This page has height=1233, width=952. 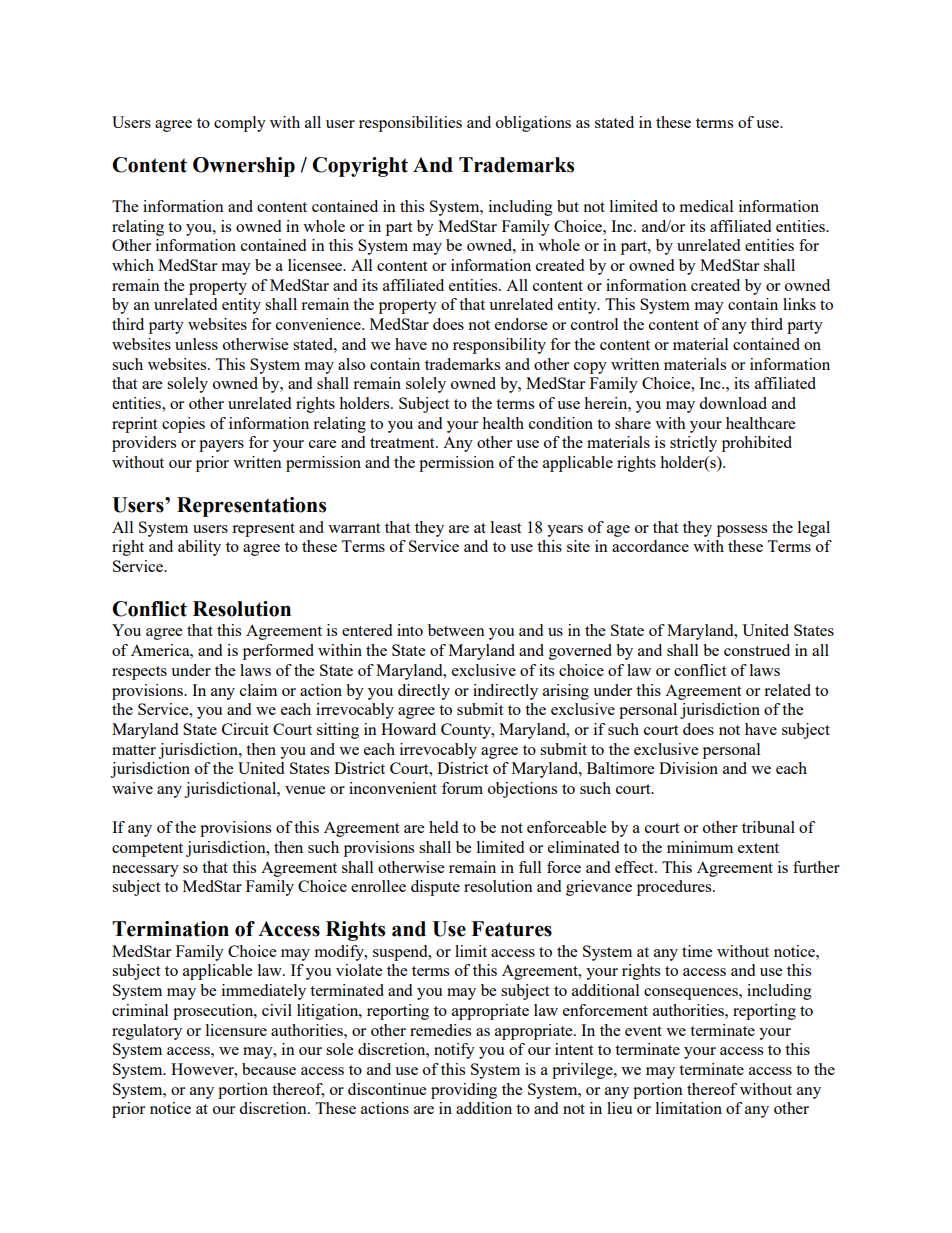 I want to click on competent, so click(x=147, y=850).
